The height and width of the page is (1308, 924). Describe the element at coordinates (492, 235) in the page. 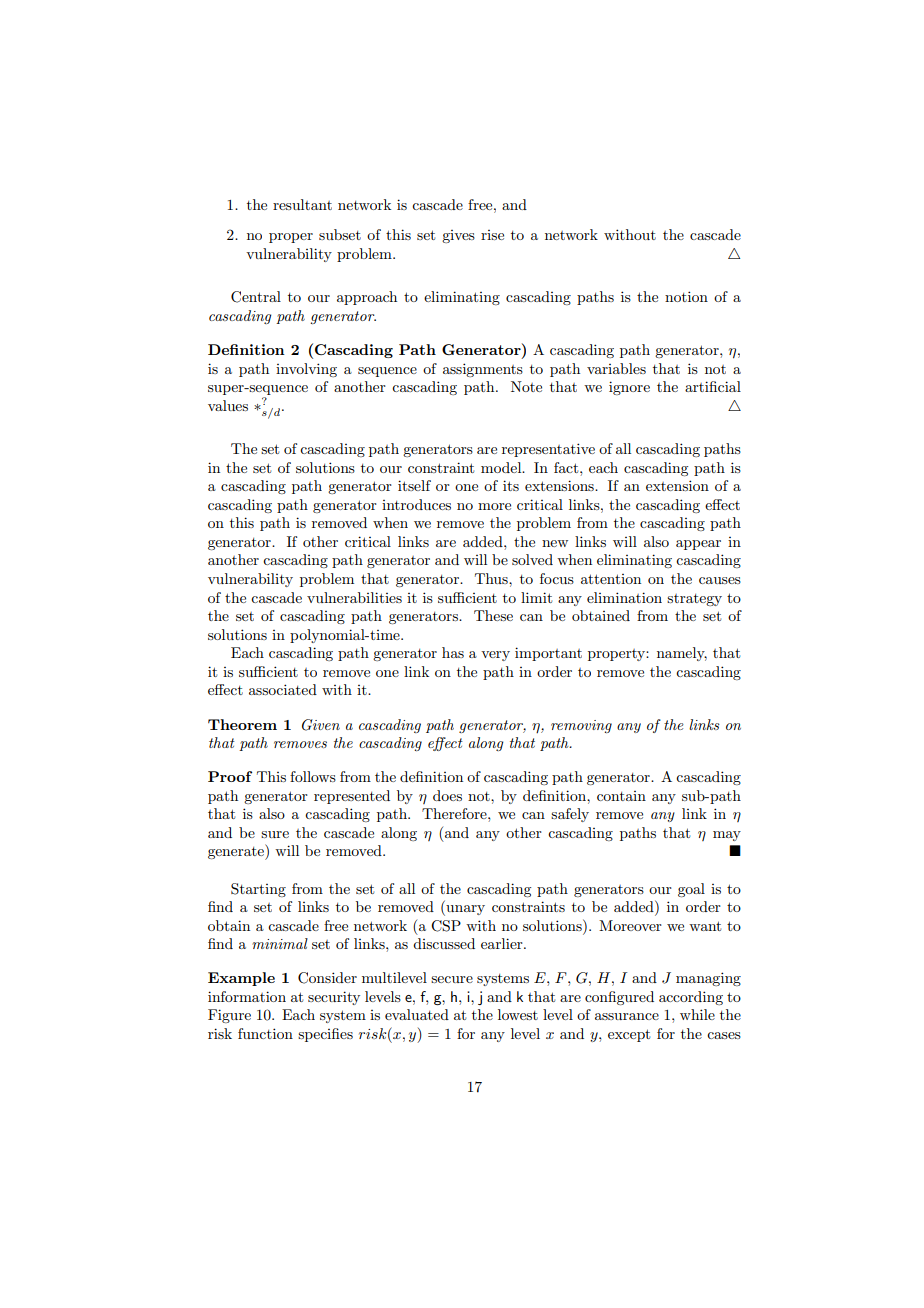

I see `rise` at that location.
